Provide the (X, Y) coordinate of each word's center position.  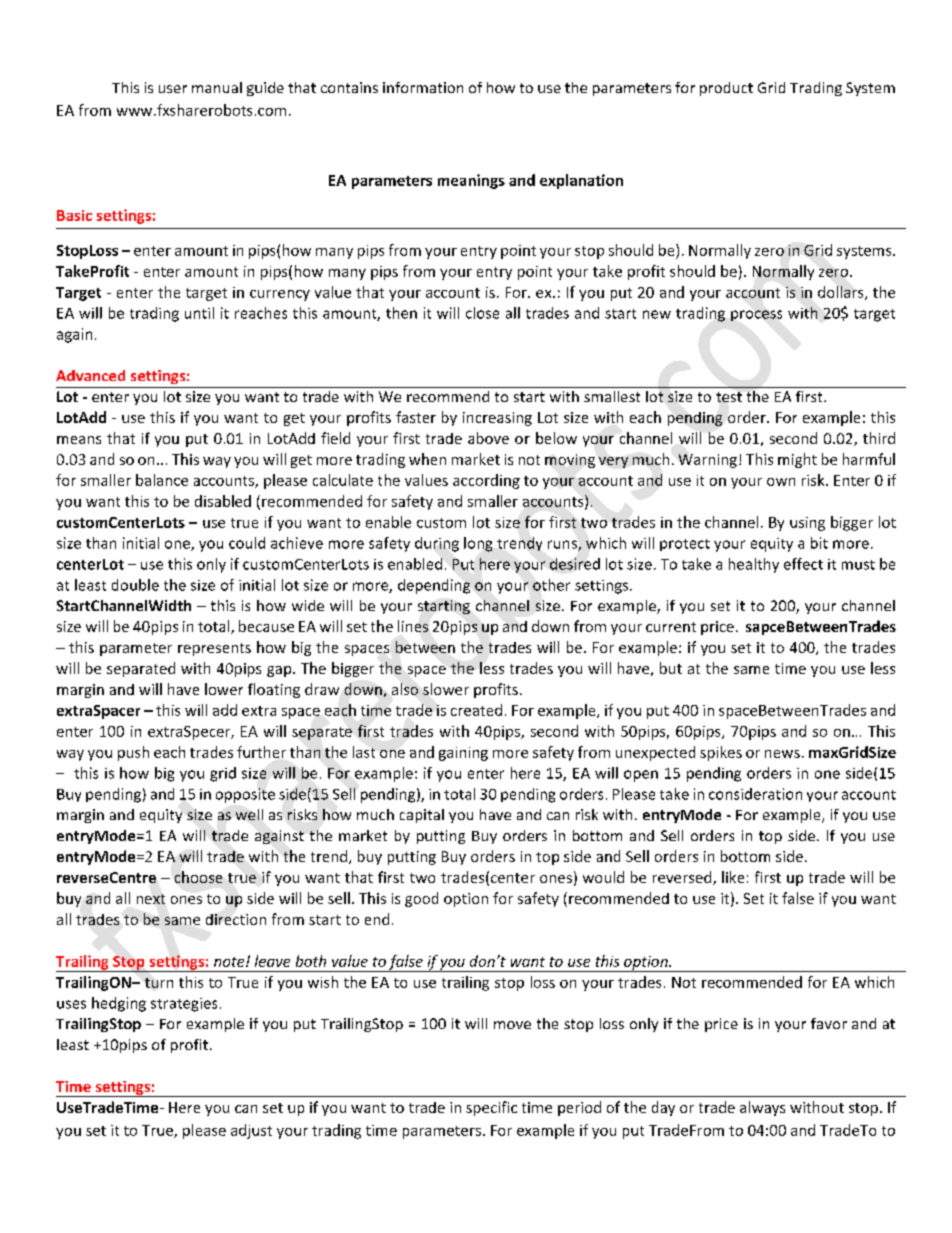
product (726, 89)
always (762, 1108)
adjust (251, 1131)
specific (491, 1108)
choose (198, 877)
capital (422, 816)
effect (803, 564)
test (729, 397)
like (733, 877)
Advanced (90, 375)
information (423, 87)
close (482, 313)
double (135, 585)
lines (413, 626)
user (173, 89)
